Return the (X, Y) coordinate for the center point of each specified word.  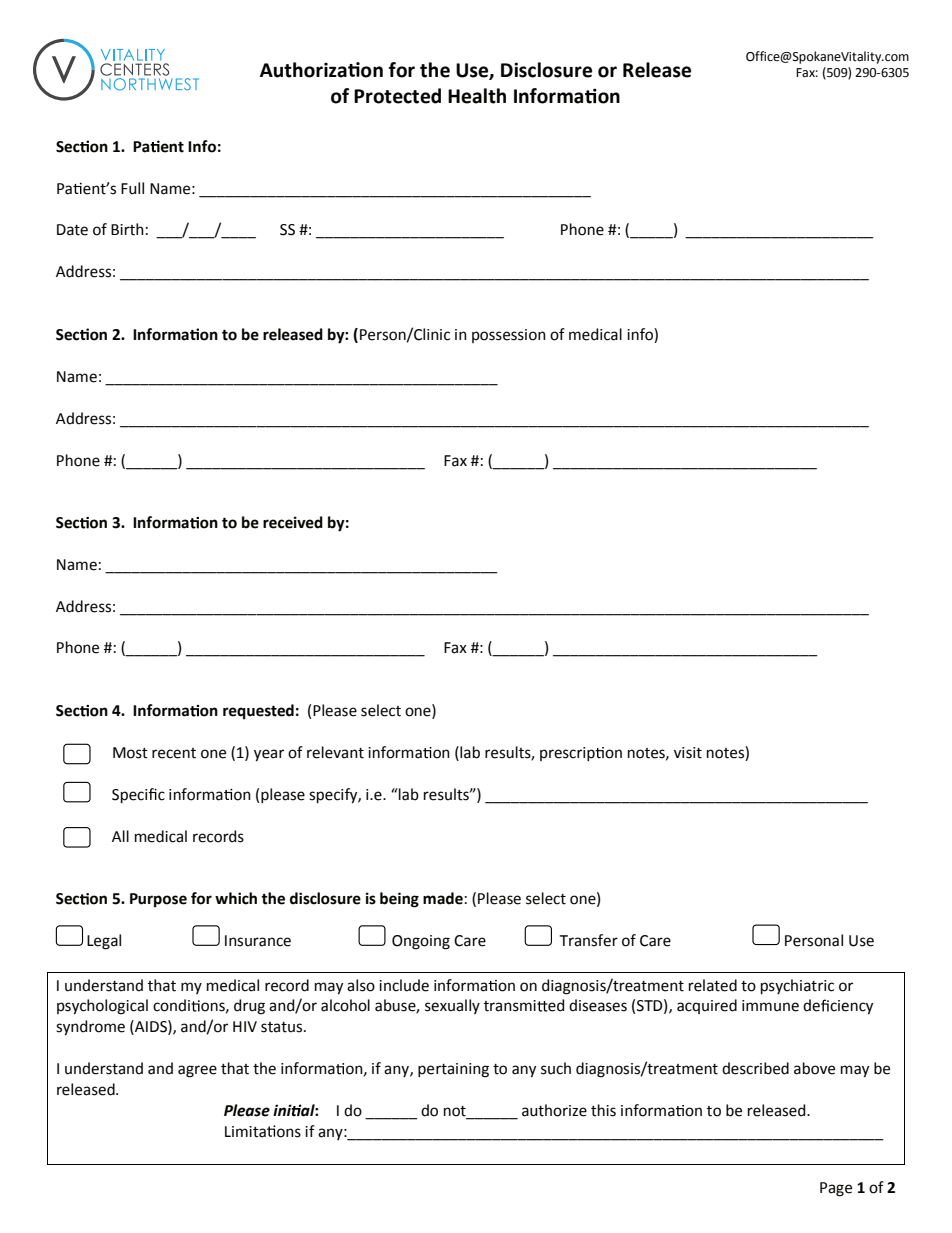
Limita (246, 1132)
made (443, 898)
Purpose (158, 900)
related (713, 985)
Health (477, 96)
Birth (127, 229)
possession (509, 336)
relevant (335, 752)
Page (836, 1189)
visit (688, 753)
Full (132, 188)
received (293, 522)
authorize (554, 1110)
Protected (397, 96)
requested (258, 712)
